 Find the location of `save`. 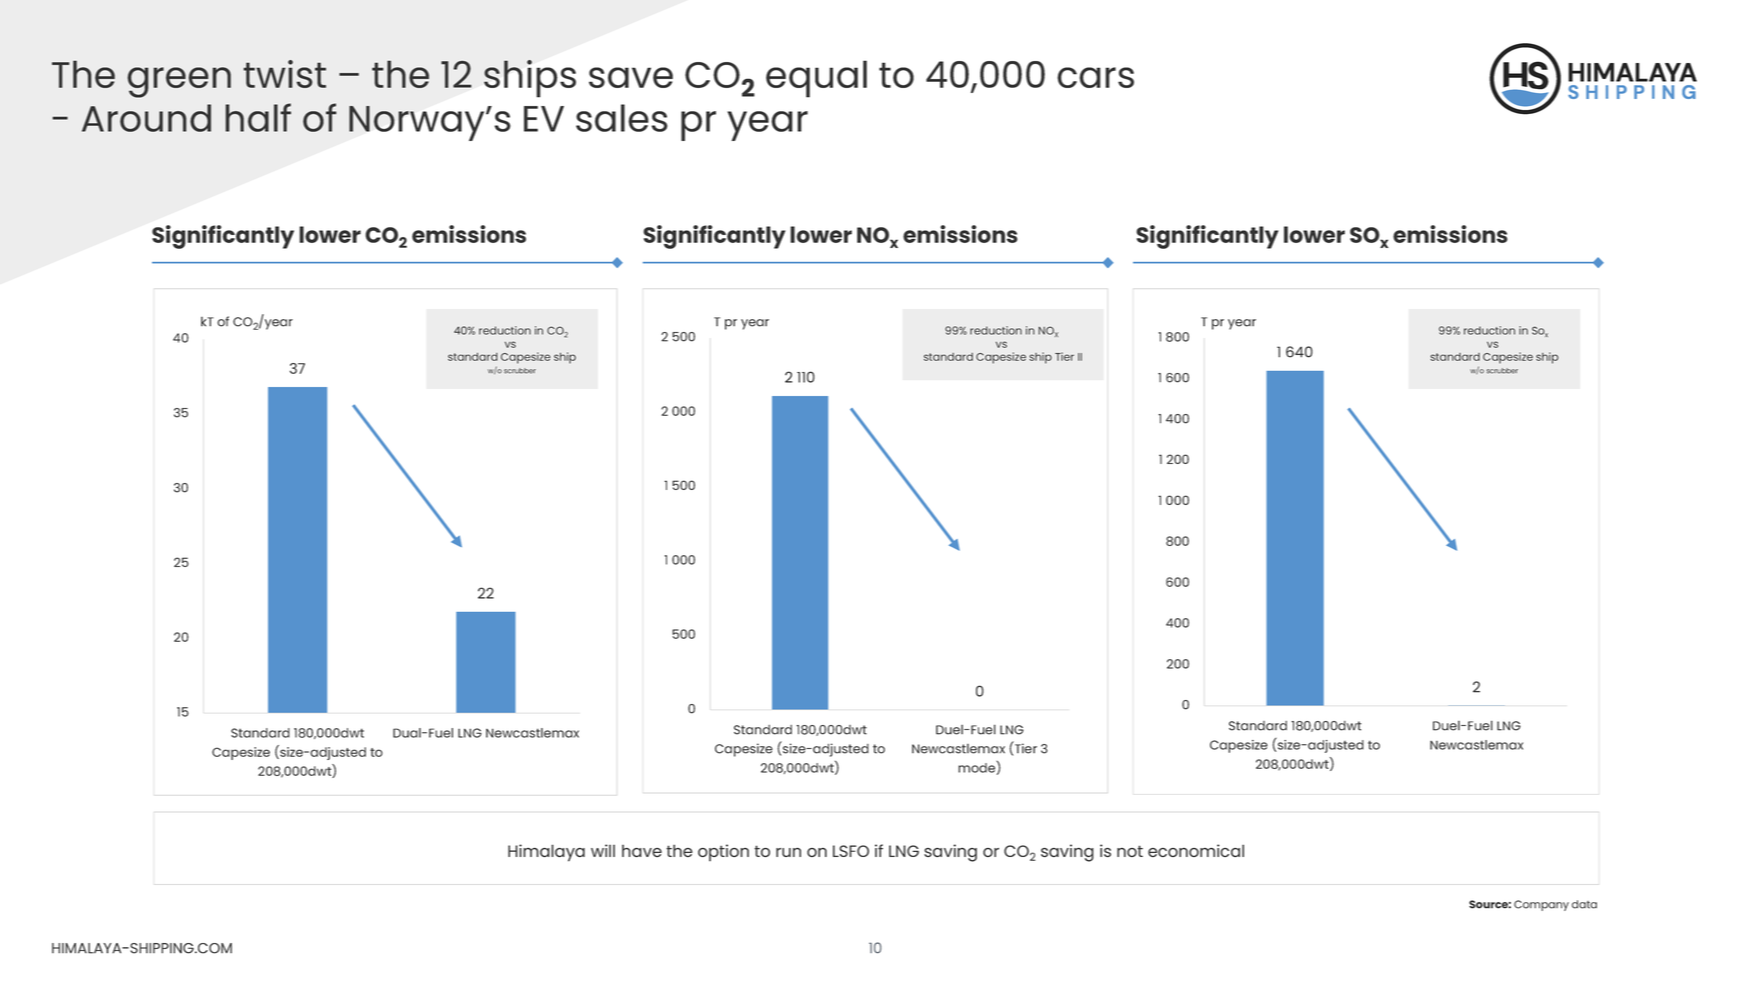

save is located at coordinates (631, 77).
